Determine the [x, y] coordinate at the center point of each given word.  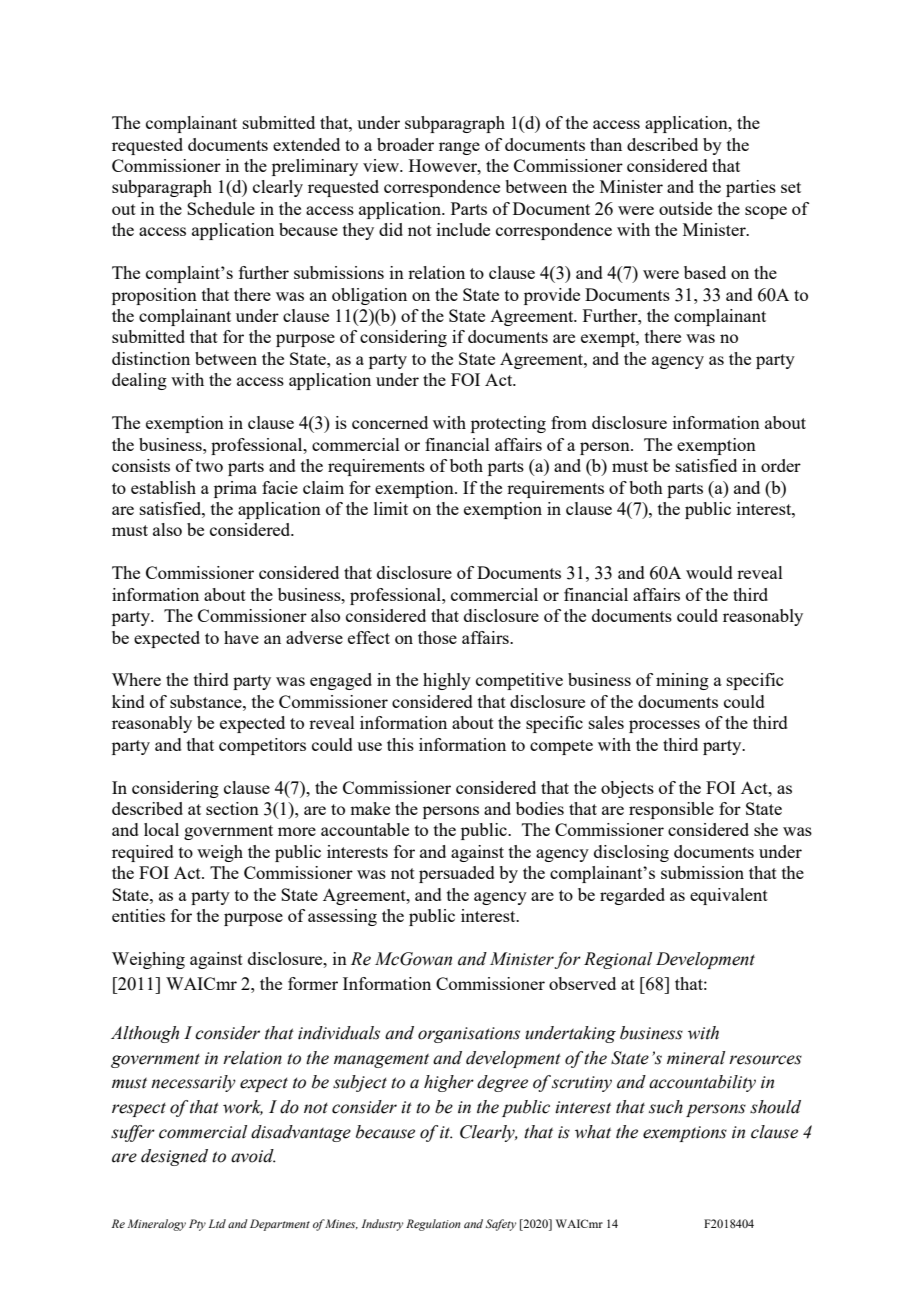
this [400, 744]
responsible [671, 810]
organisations [469, 1035]
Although [145, 1034]
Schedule [221, 208]
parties [751, 188]
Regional [618, 960]
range [459, 148]
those [437, 637]
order [781, 465]
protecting [508, 424]
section [232, 808]
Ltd [217, 1223]
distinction [151, 358]
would [709, 572]
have [241, 637]
